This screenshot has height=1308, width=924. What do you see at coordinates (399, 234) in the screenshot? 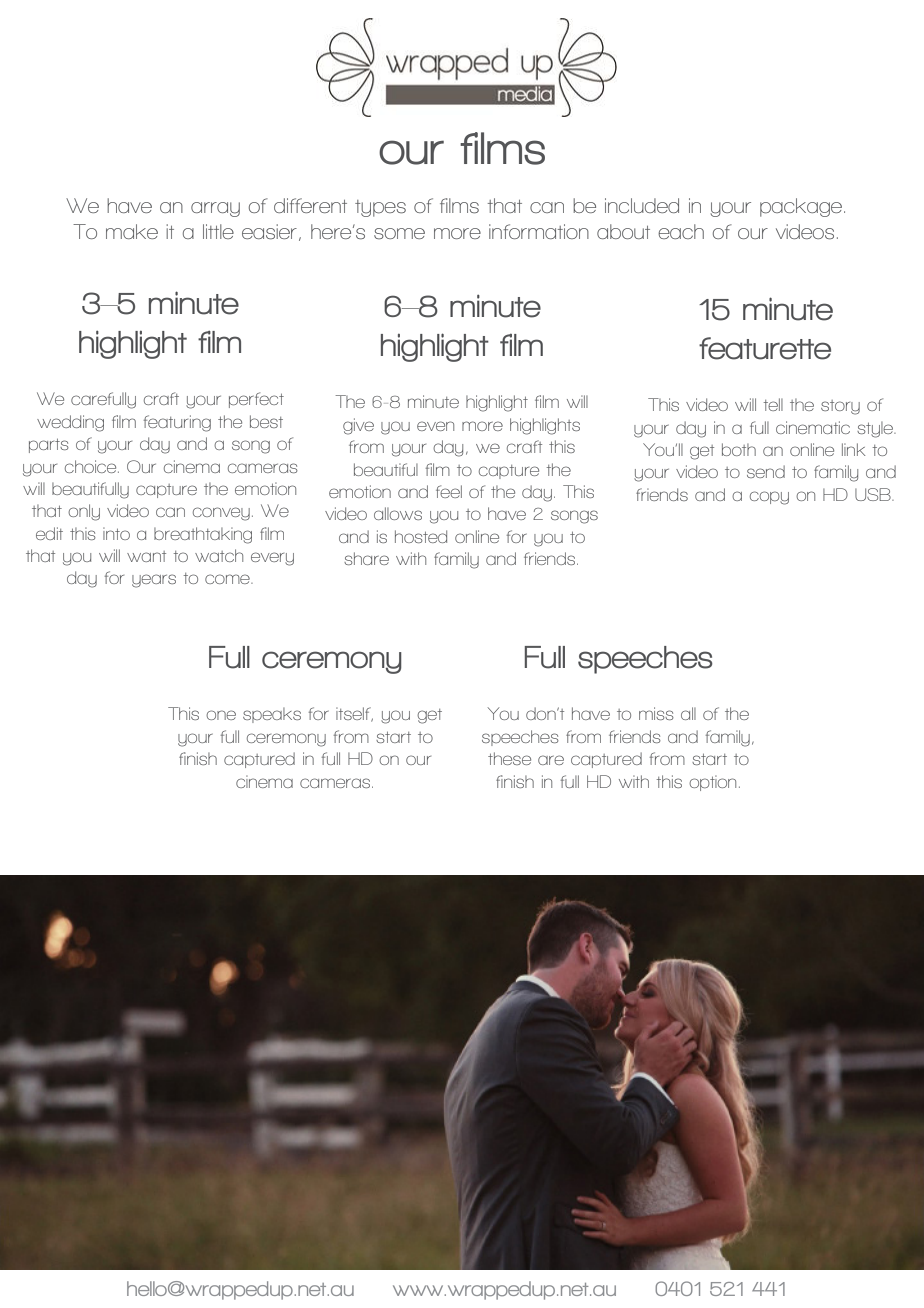
I see `some` at bounding box center [399, 234].
